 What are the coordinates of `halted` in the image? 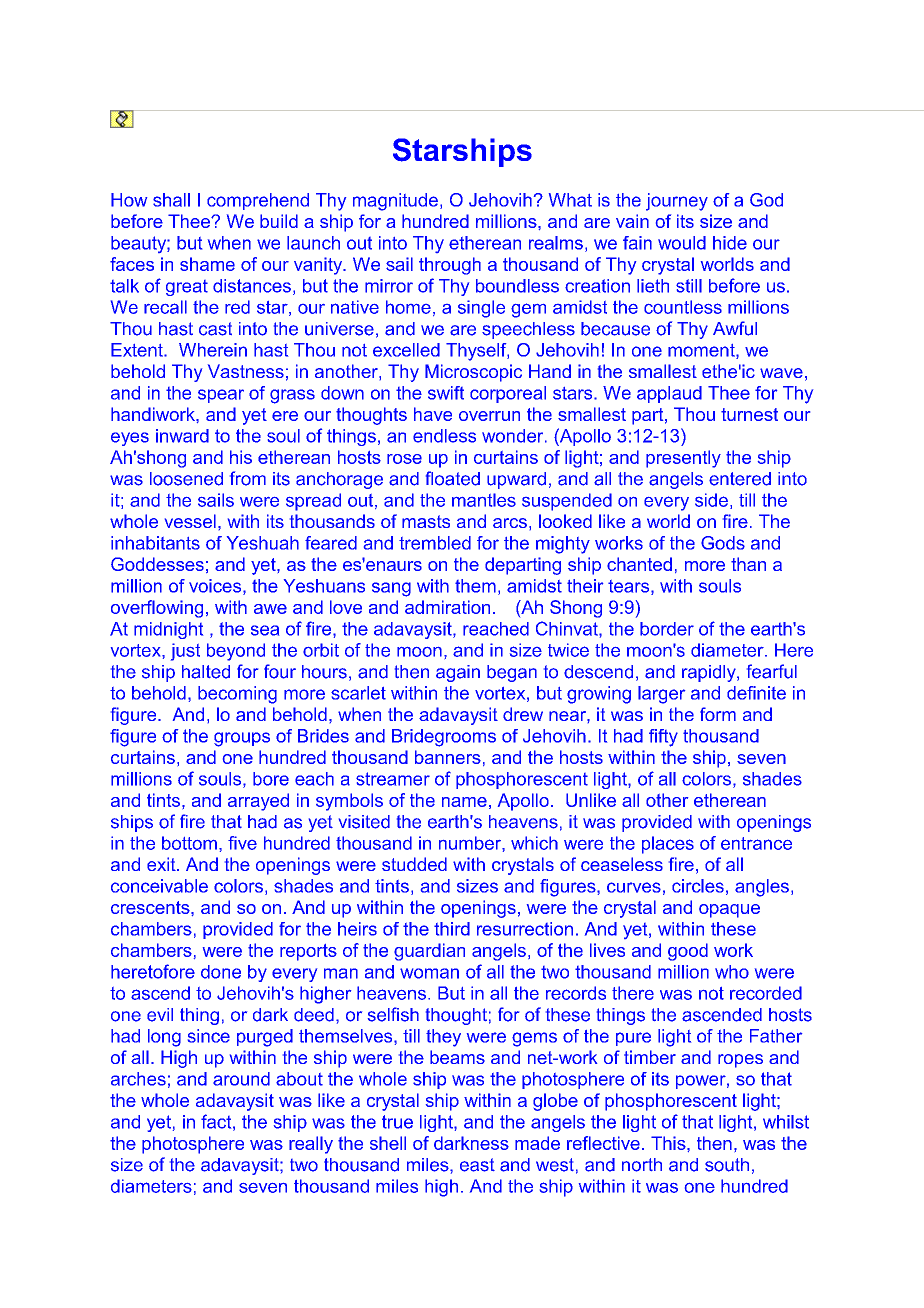 It's located at (206, 672).
